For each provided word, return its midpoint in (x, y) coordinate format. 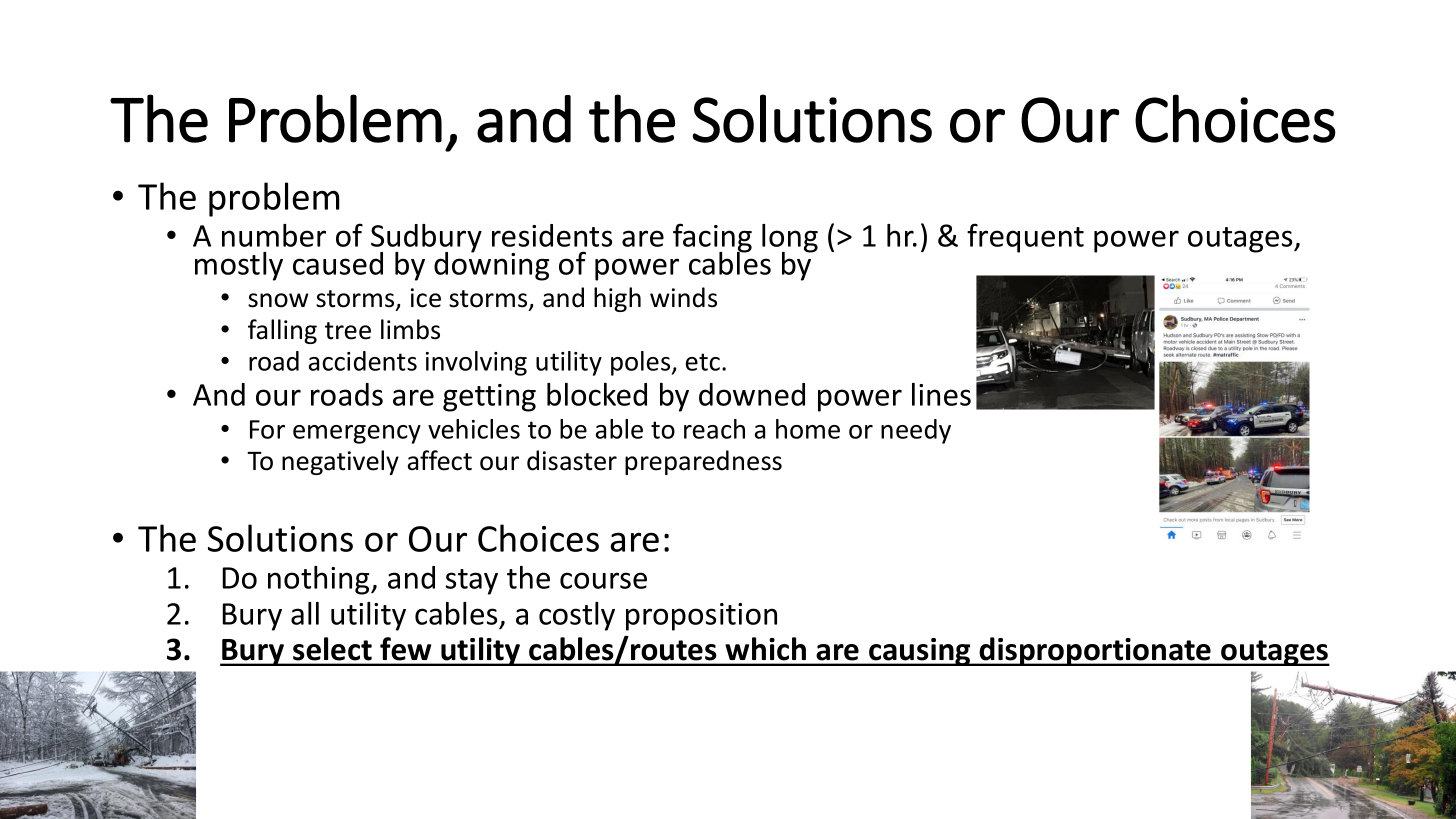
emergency (357, 434)
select (332, 649)
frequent (1025, 238)
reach (714, 429)
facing (712, 239)
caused (338, 263)
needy (916, 431)
